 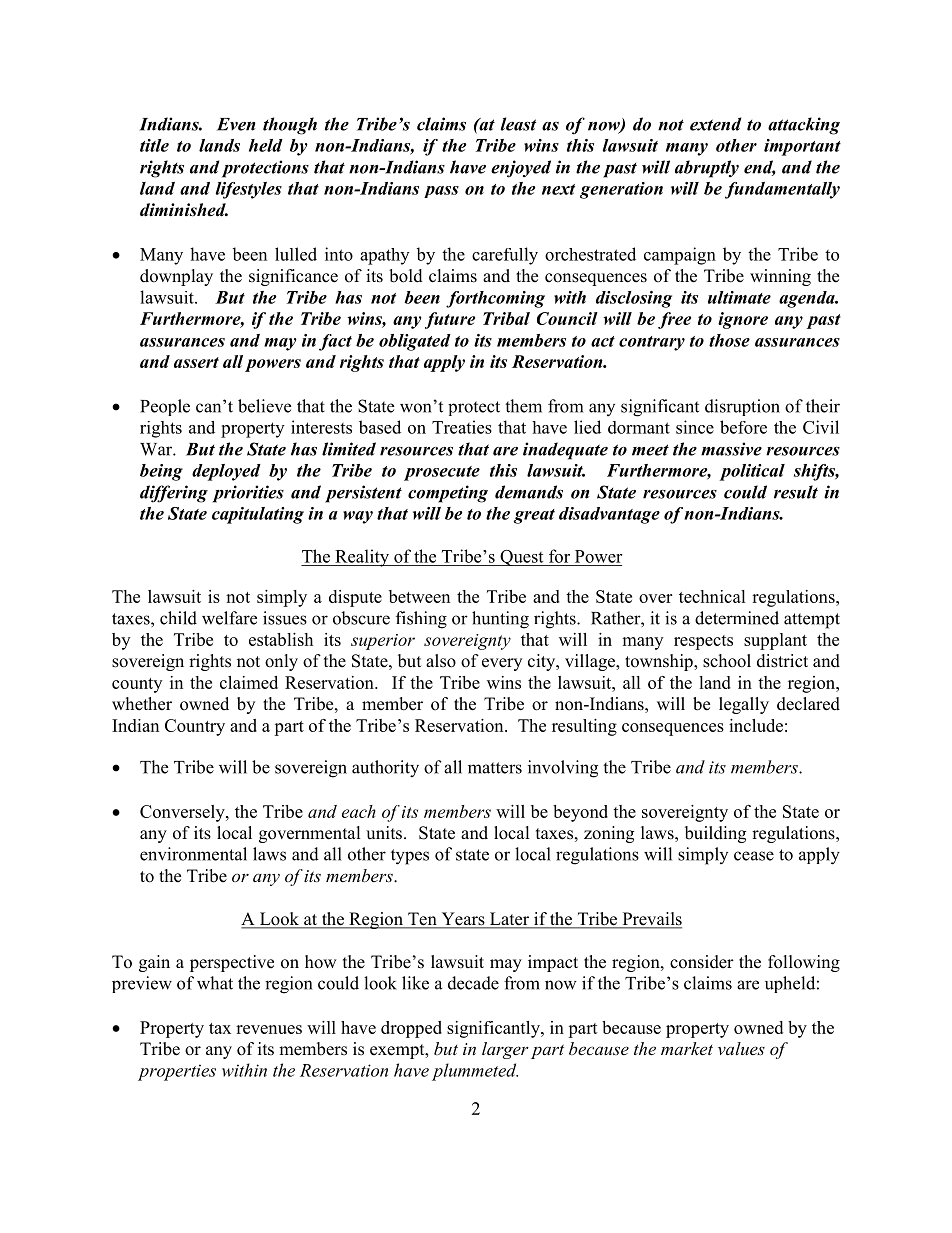 What do you see at coordinates (707, 169) in the image?
I see `abruptly` at bounding box center [707, 169].
